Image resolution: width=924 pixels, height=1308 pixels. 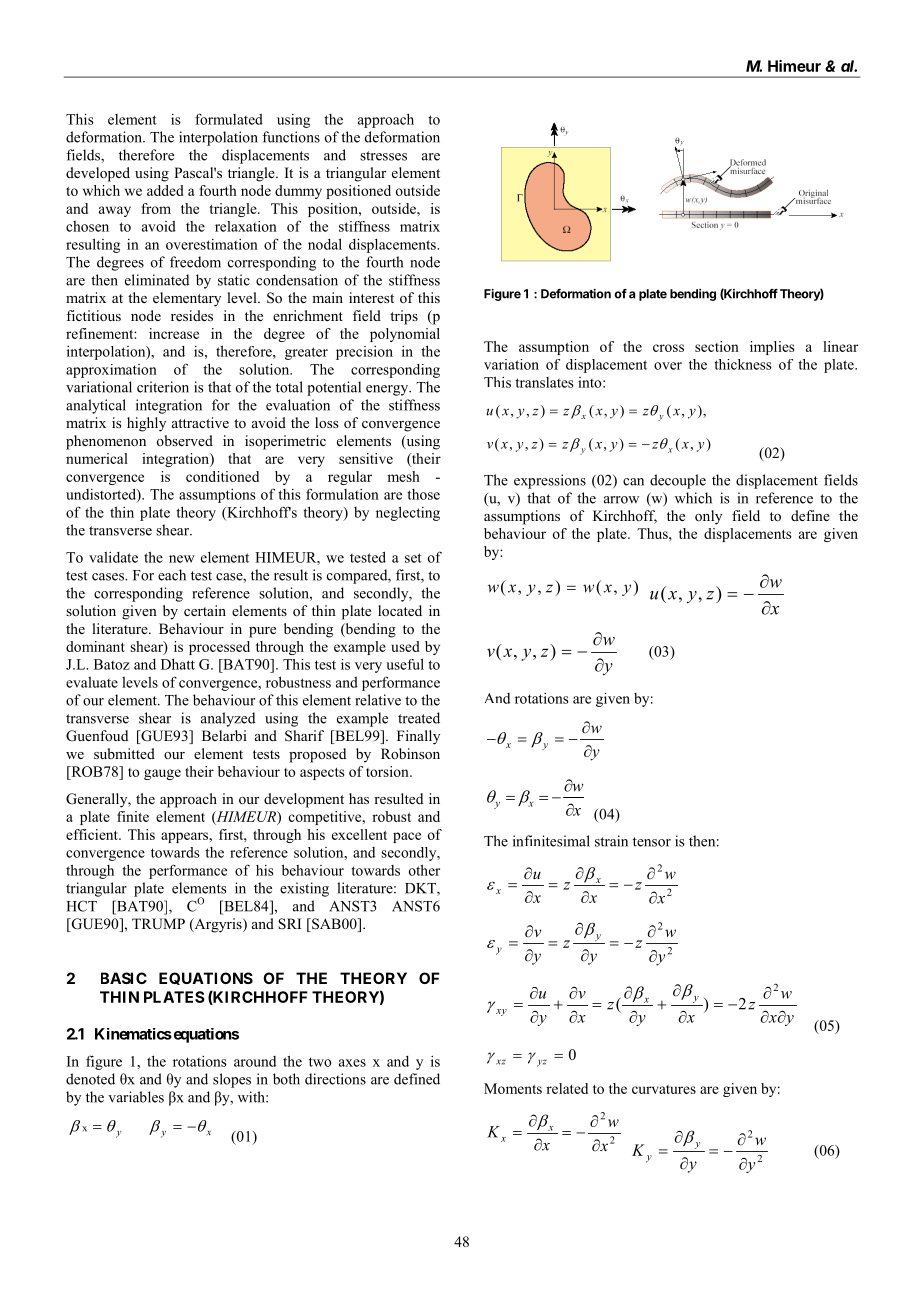 What do you see at coordinates (664, 1089) in the screenshot?
I see `curvatures` at bounding box center [664, 1089].
